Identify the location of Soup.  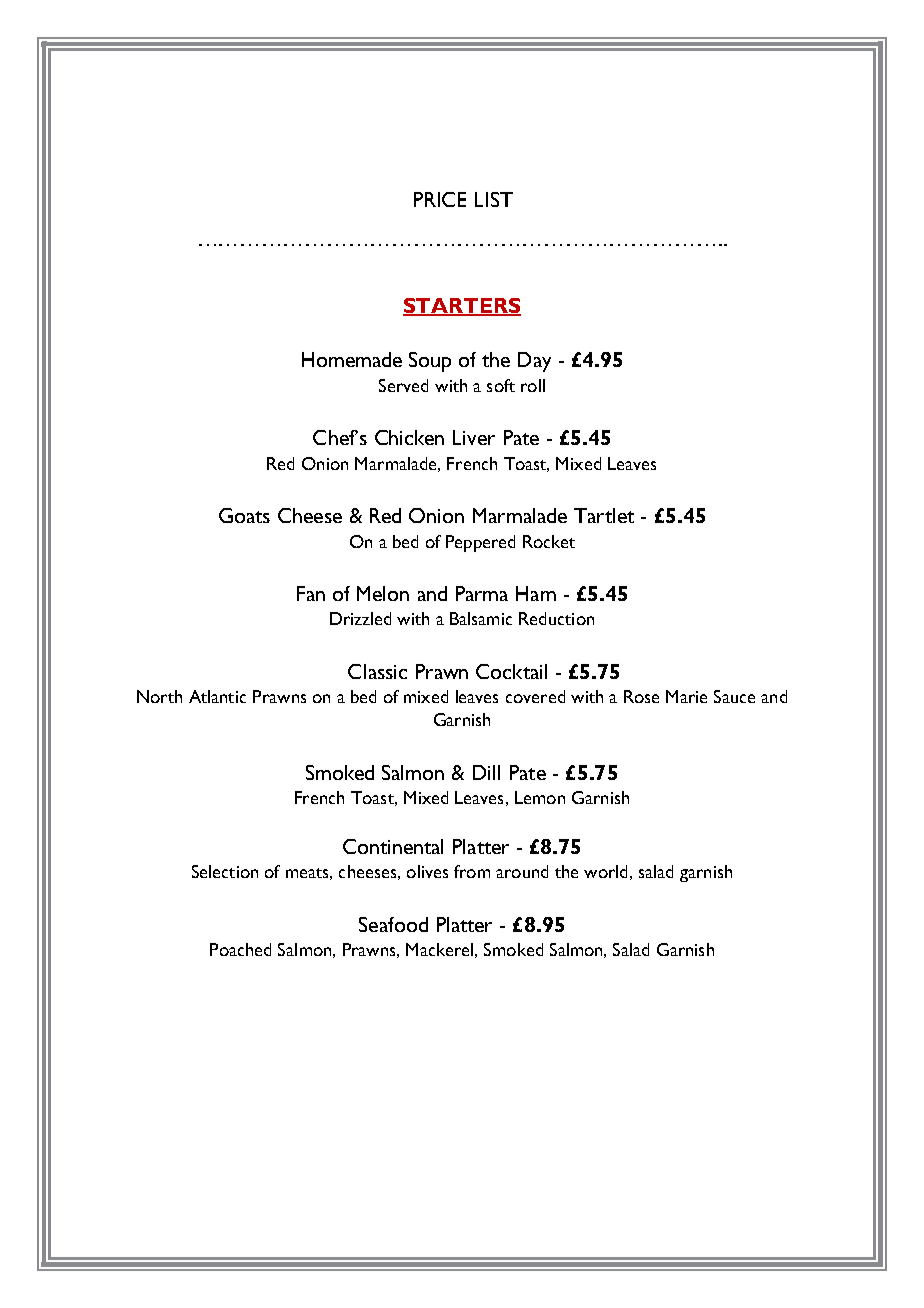
(430, 362).
